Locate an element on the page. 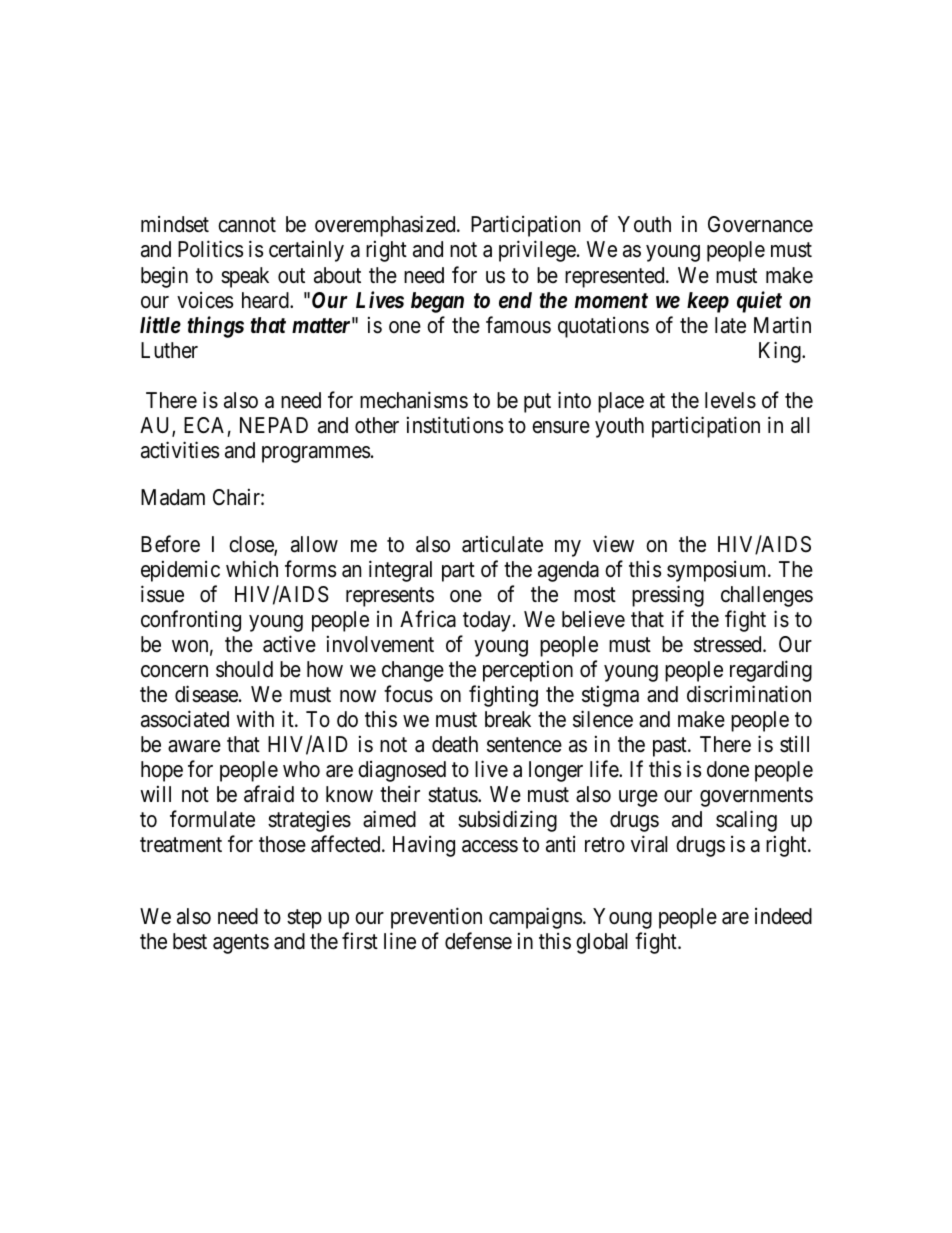 The width and height of the document is (952, 1233). agents is located at coordinates (241, 944).
